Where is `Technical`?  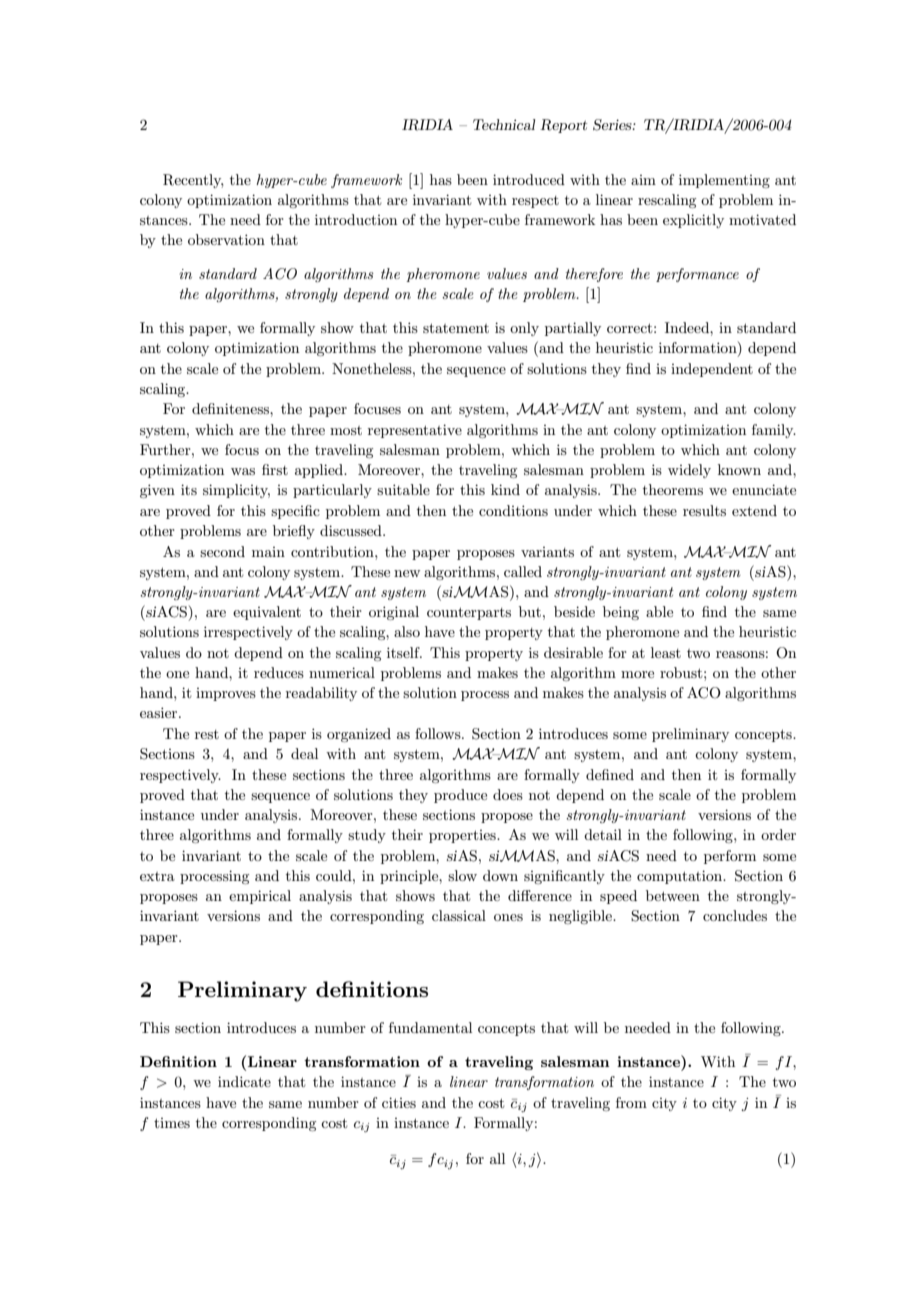 Technical is located at coordinates (504, 124).
